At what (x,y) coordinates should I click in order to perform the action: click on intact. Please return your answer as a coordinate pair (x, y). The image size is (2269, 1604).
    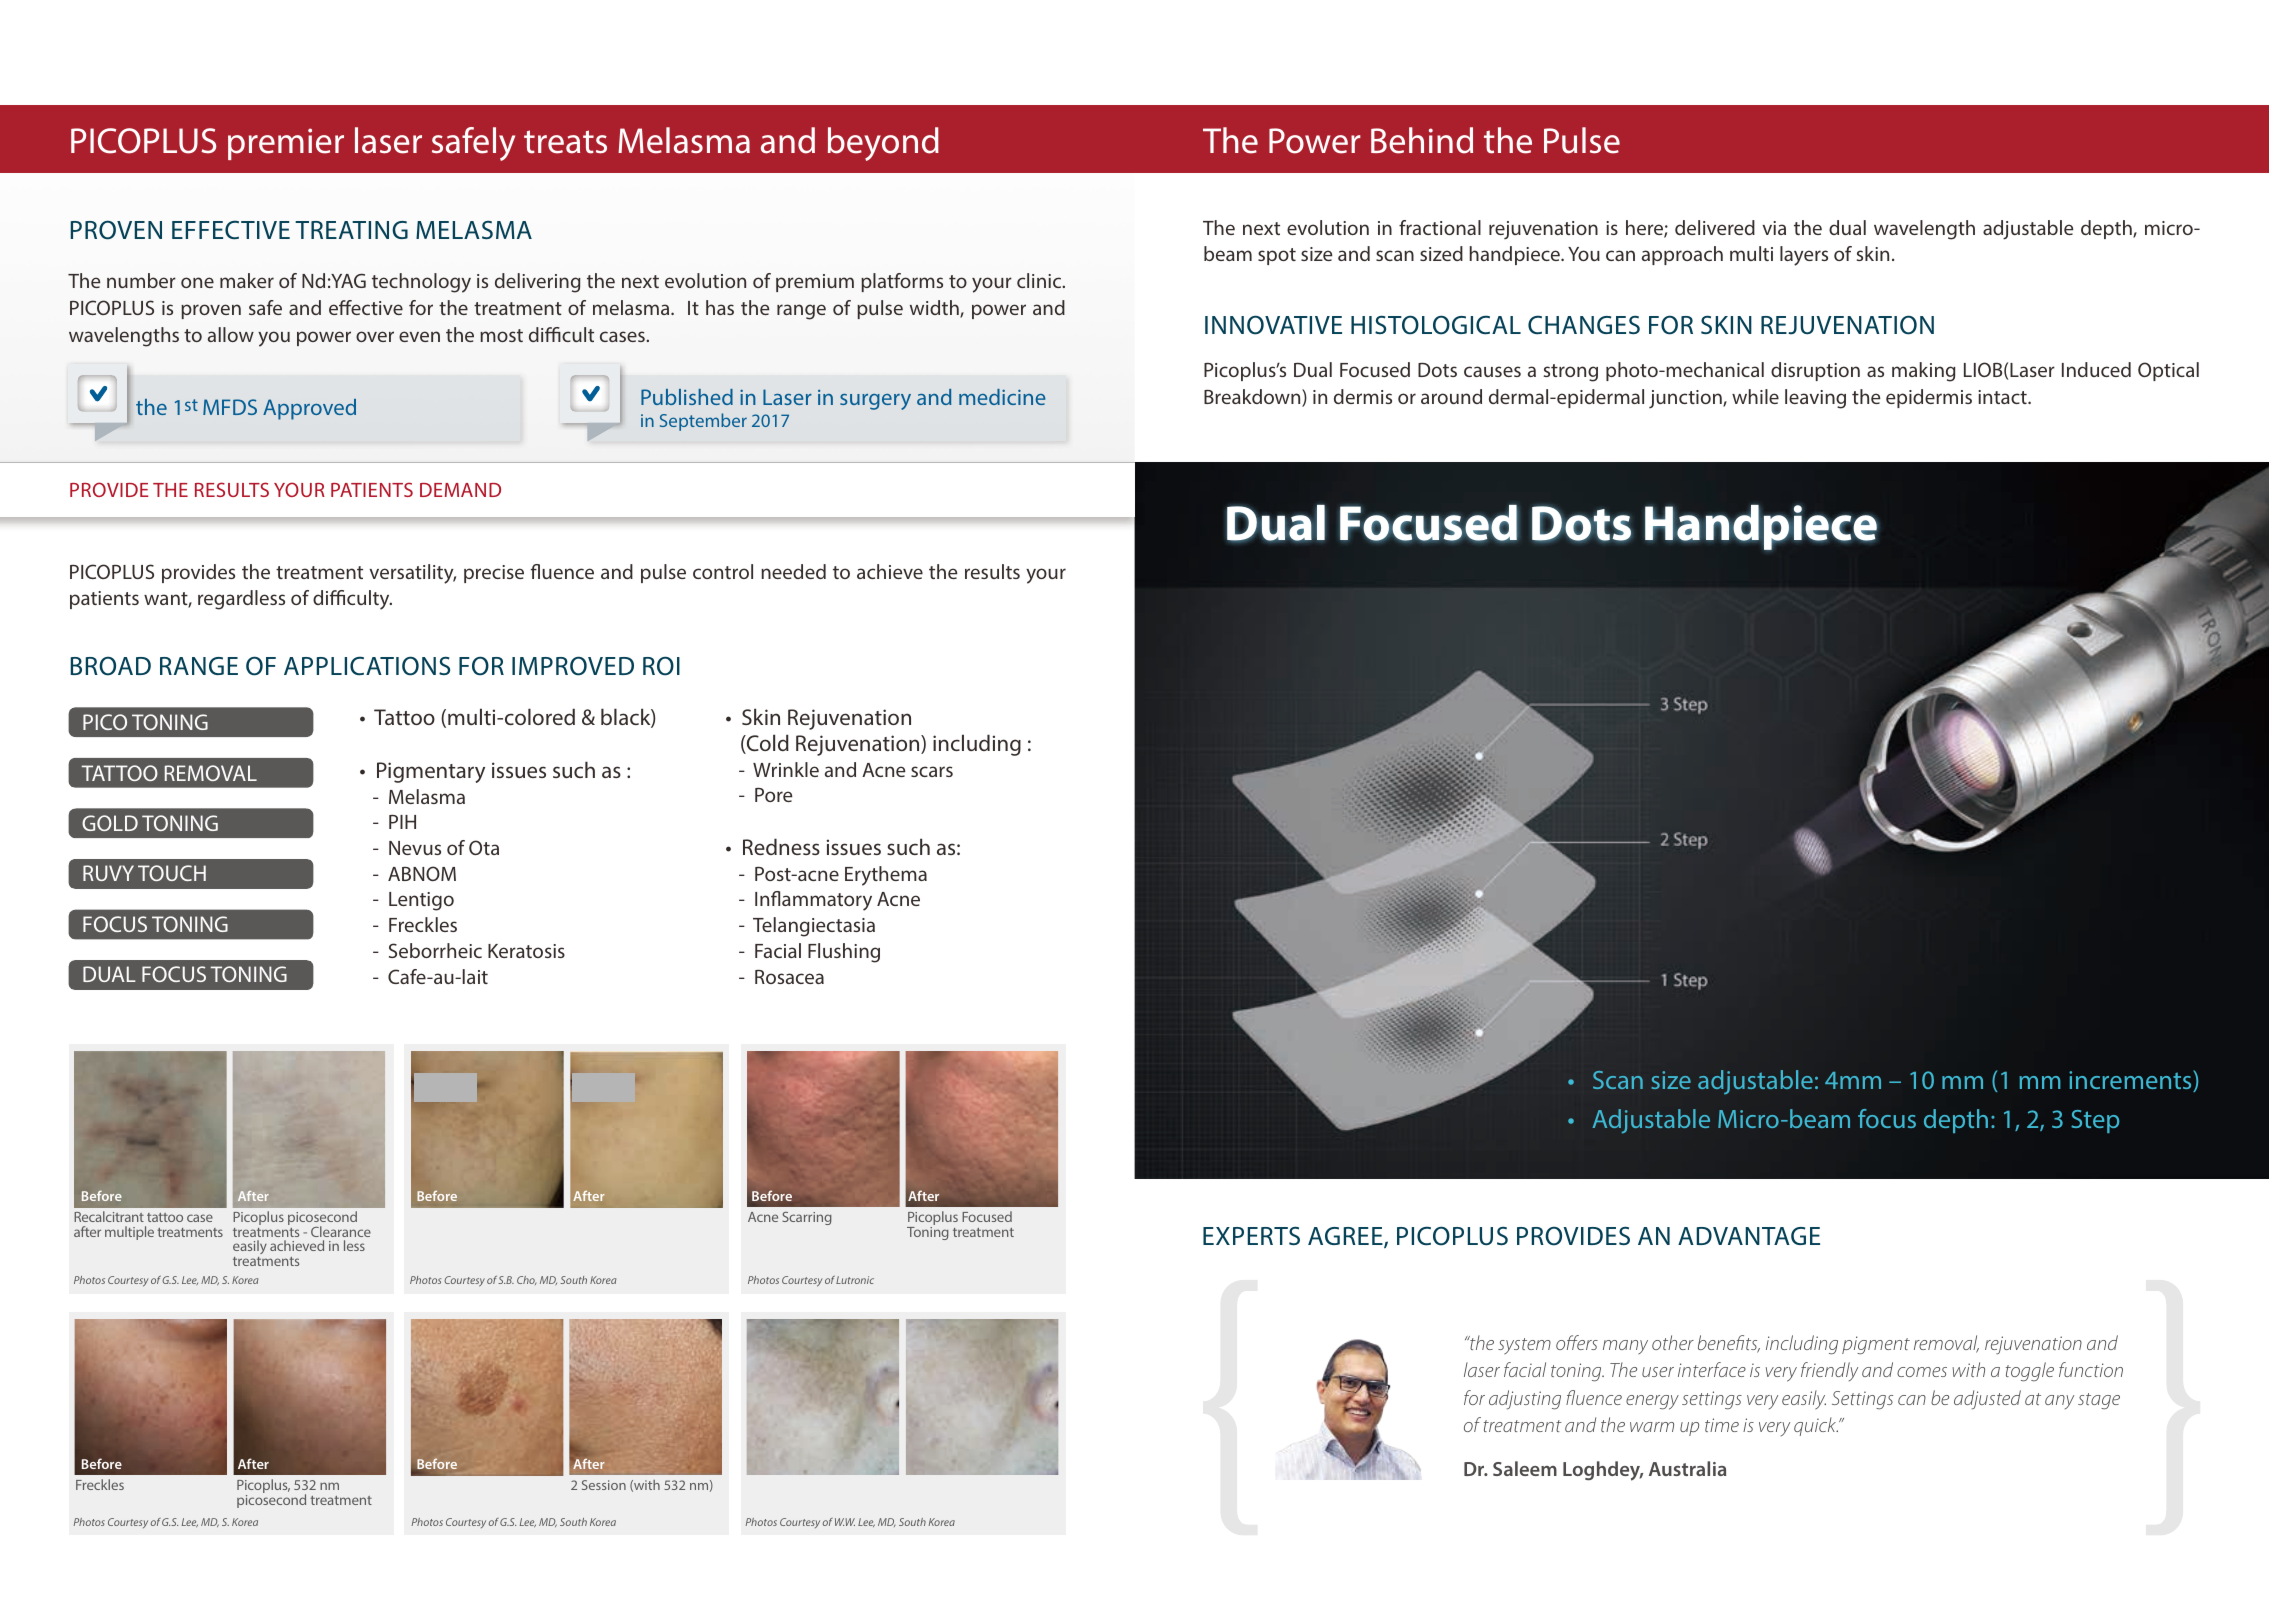
    Looking at the image, I should click on (2003, 397).
